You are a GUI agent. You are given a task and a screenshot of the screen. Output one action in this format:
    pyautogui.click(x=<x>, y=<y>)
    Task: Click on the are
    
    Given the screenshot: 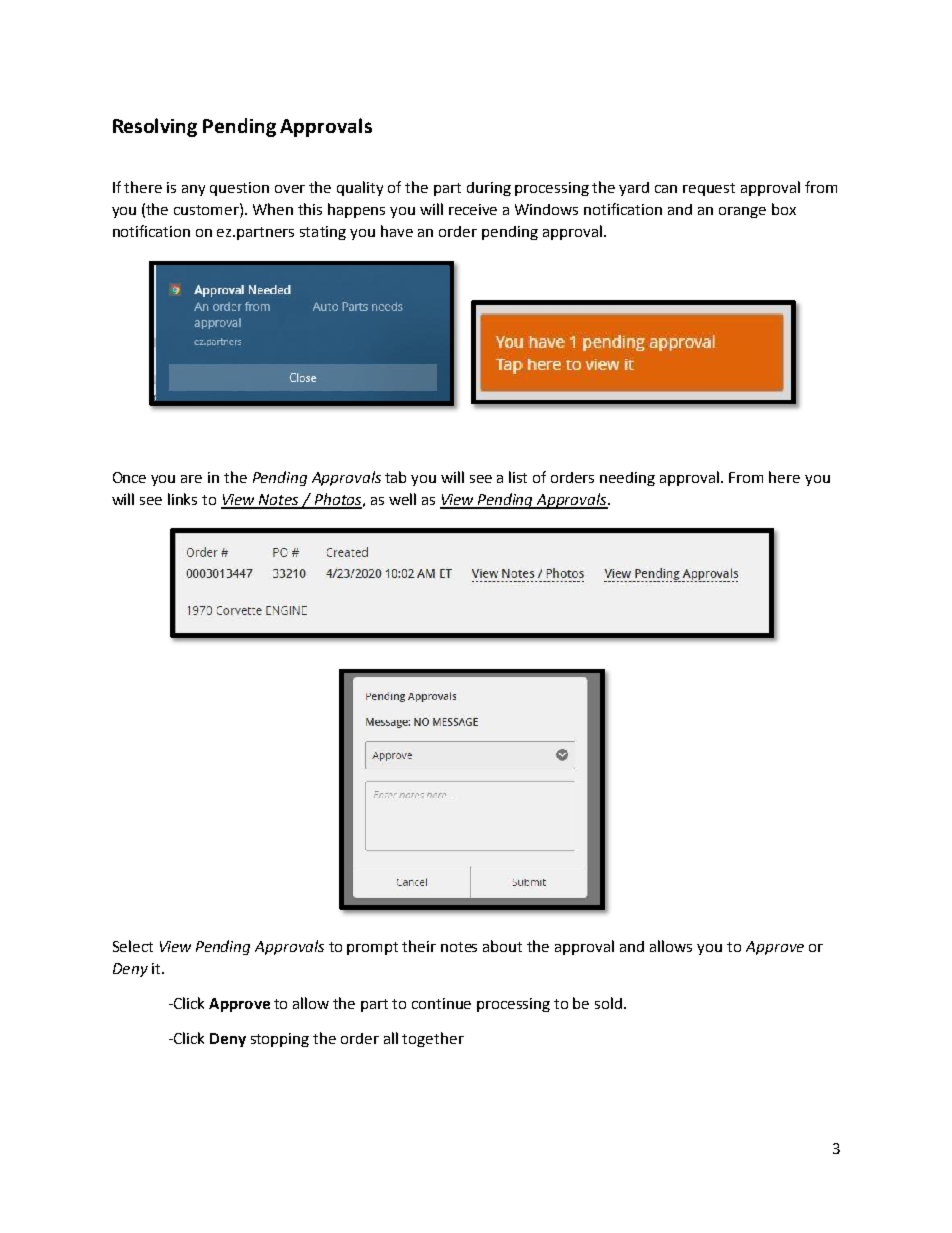 What is the action you would take?
    pyautogui.click(x=191, y=479)
